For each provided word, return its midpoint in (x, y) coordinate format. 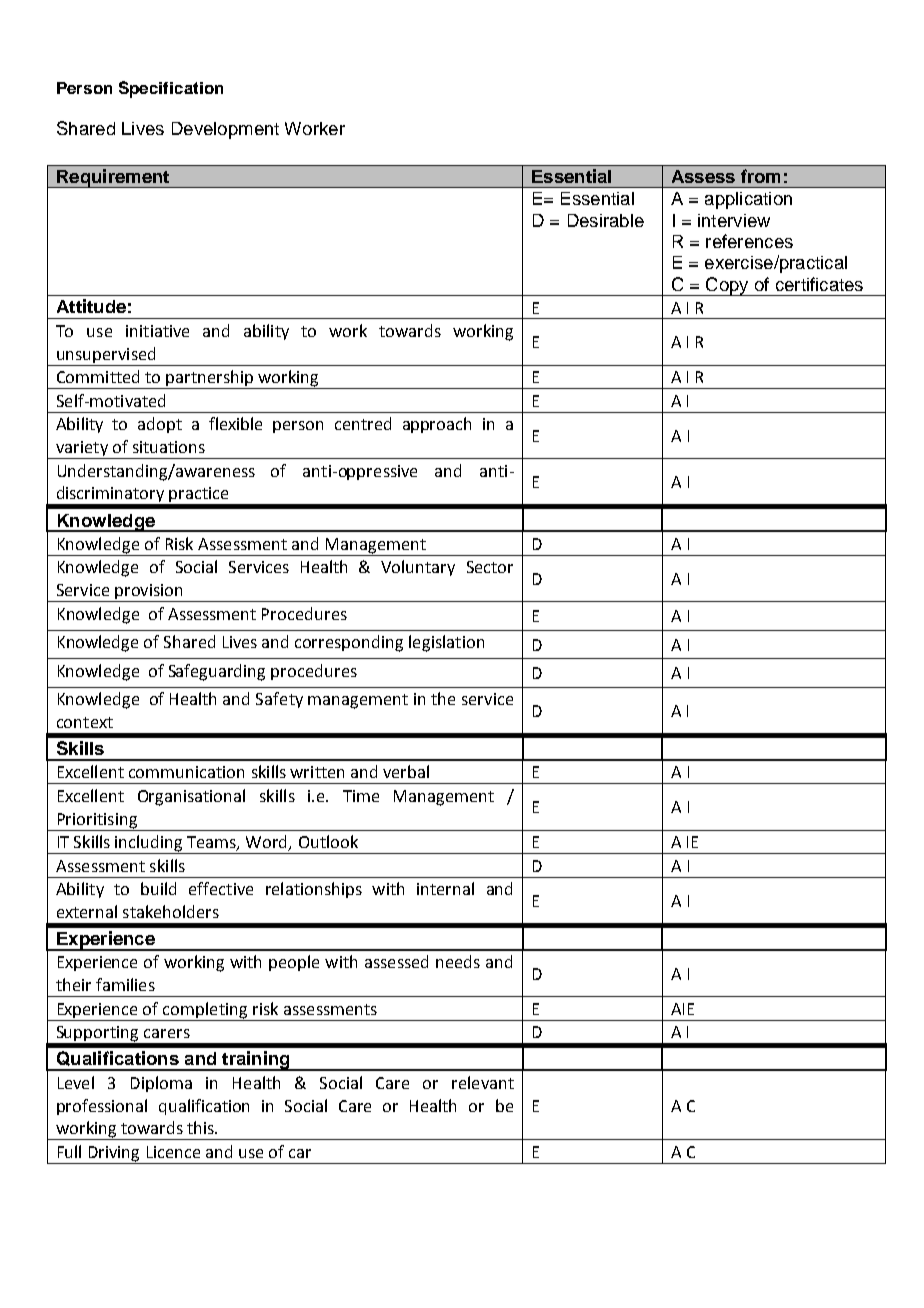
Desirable (606, 220)
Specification (171, 89)
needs (458, 961)
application (748, 200)
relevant (483, 1082)
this (201, 1127)
